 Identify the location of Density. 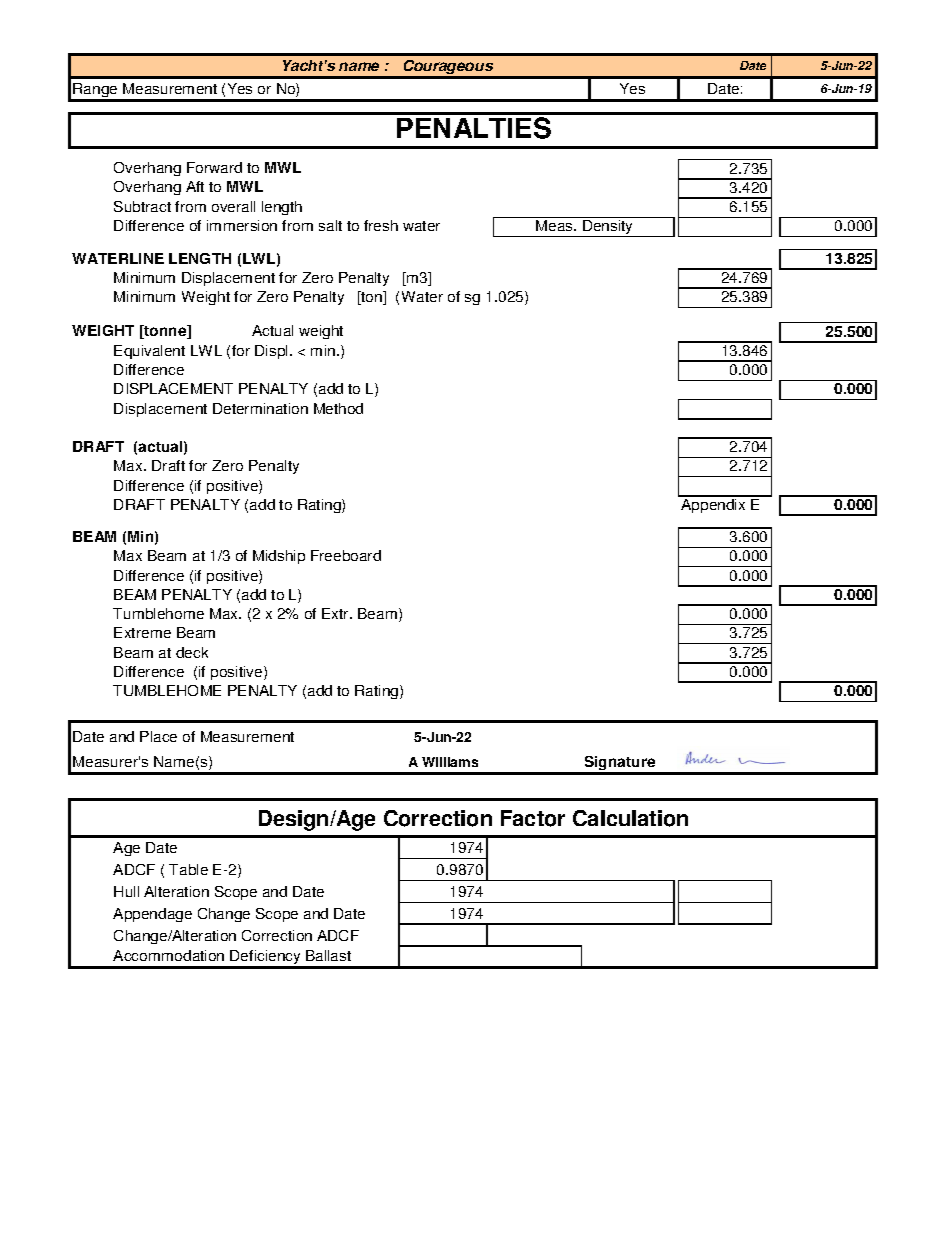
(608, 228).
